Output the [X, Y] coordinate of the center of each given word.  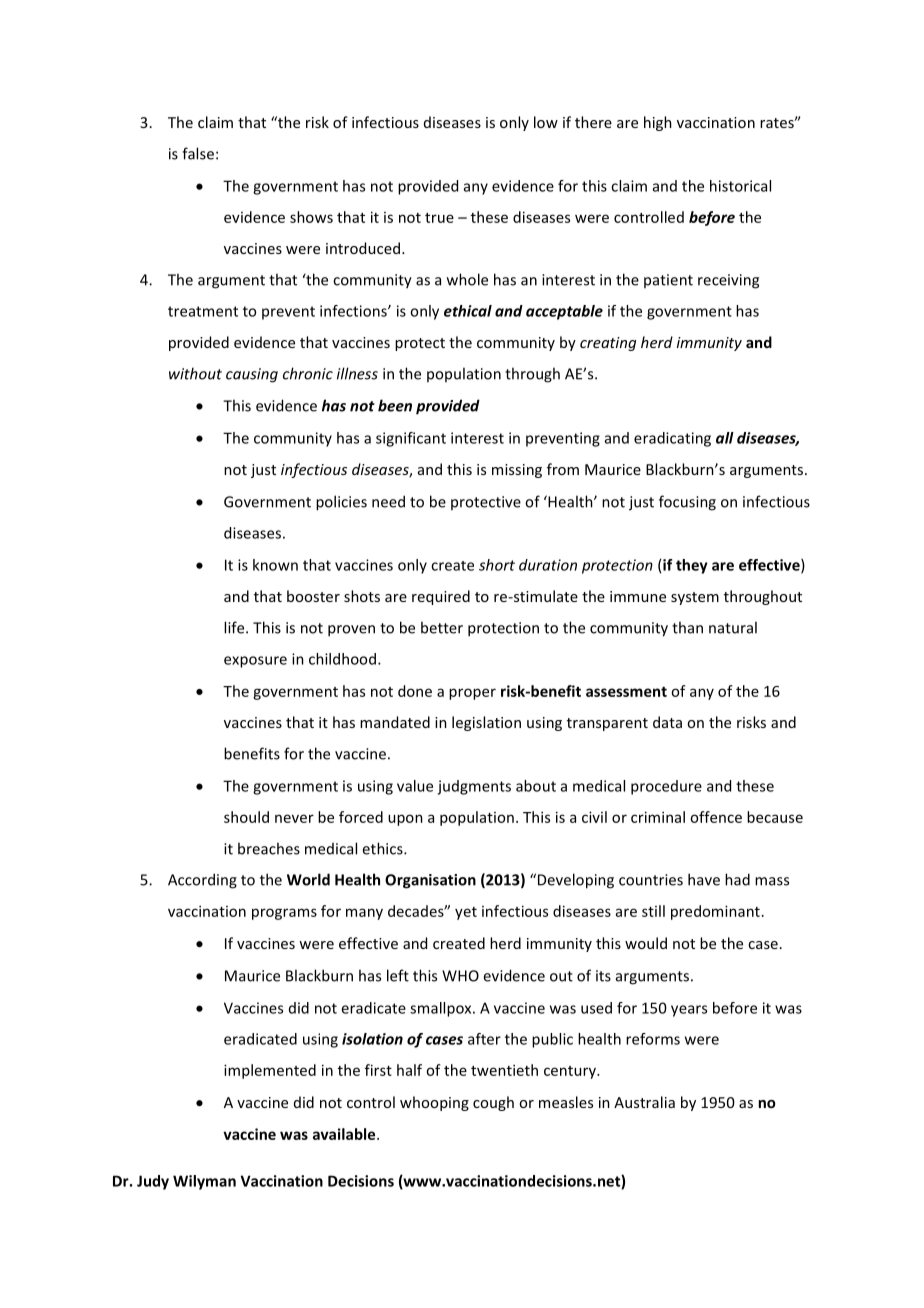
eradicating [672, 439]
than [687, 627]
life [235, 627]
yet [466, 913]
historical [740, 186]
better [442, 627]
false [198, 153]
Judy [153, 1182]
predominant [715, 912]
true [439, 218]
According [202, 881]
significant [411, 439]
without [195, 373]
